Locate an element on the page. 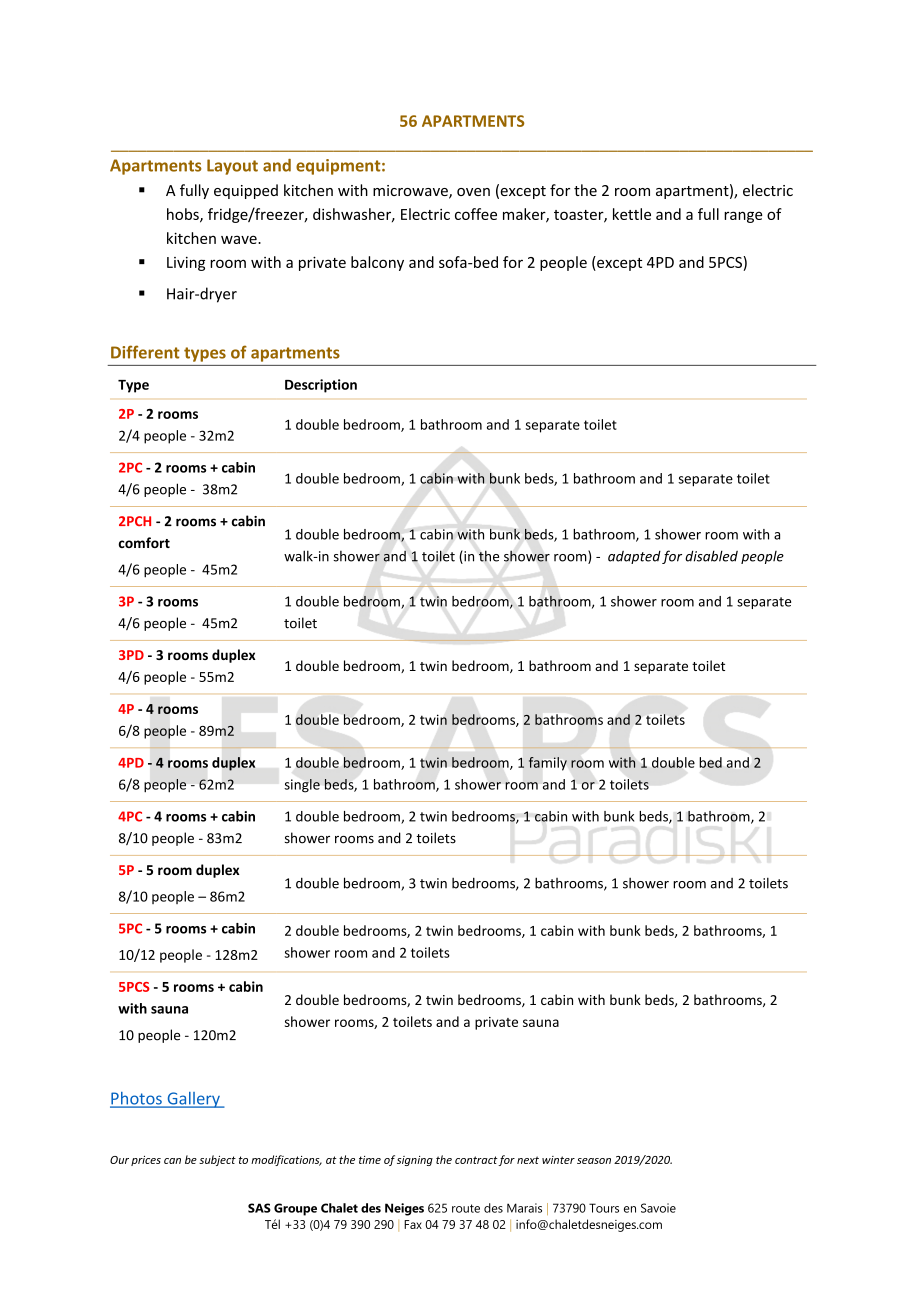 This image has height=1308, width=924. Description is located at coordinates (321, 386).
